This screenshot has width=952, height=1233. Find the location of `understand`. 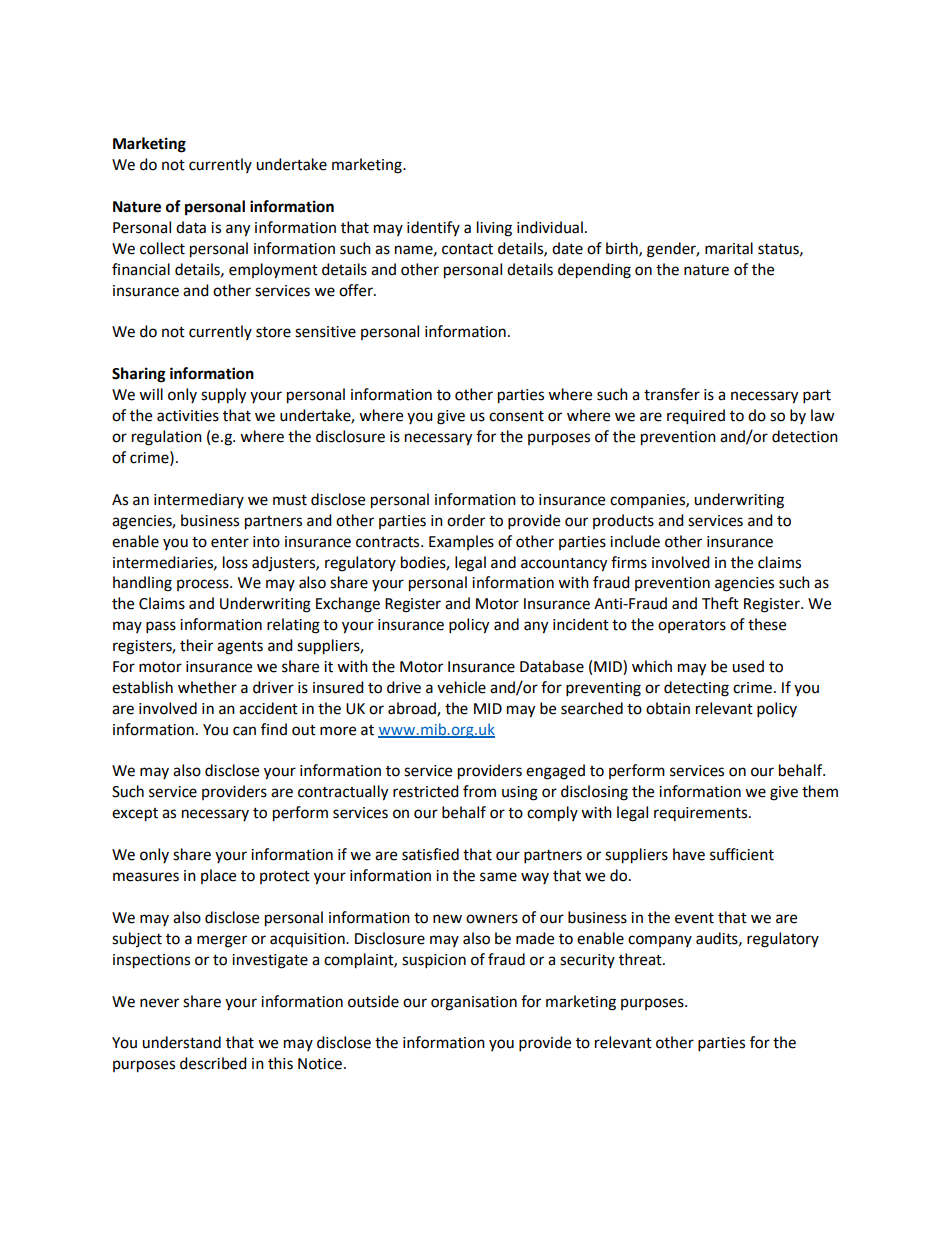

understand is located at coordinates (181, 1042).
